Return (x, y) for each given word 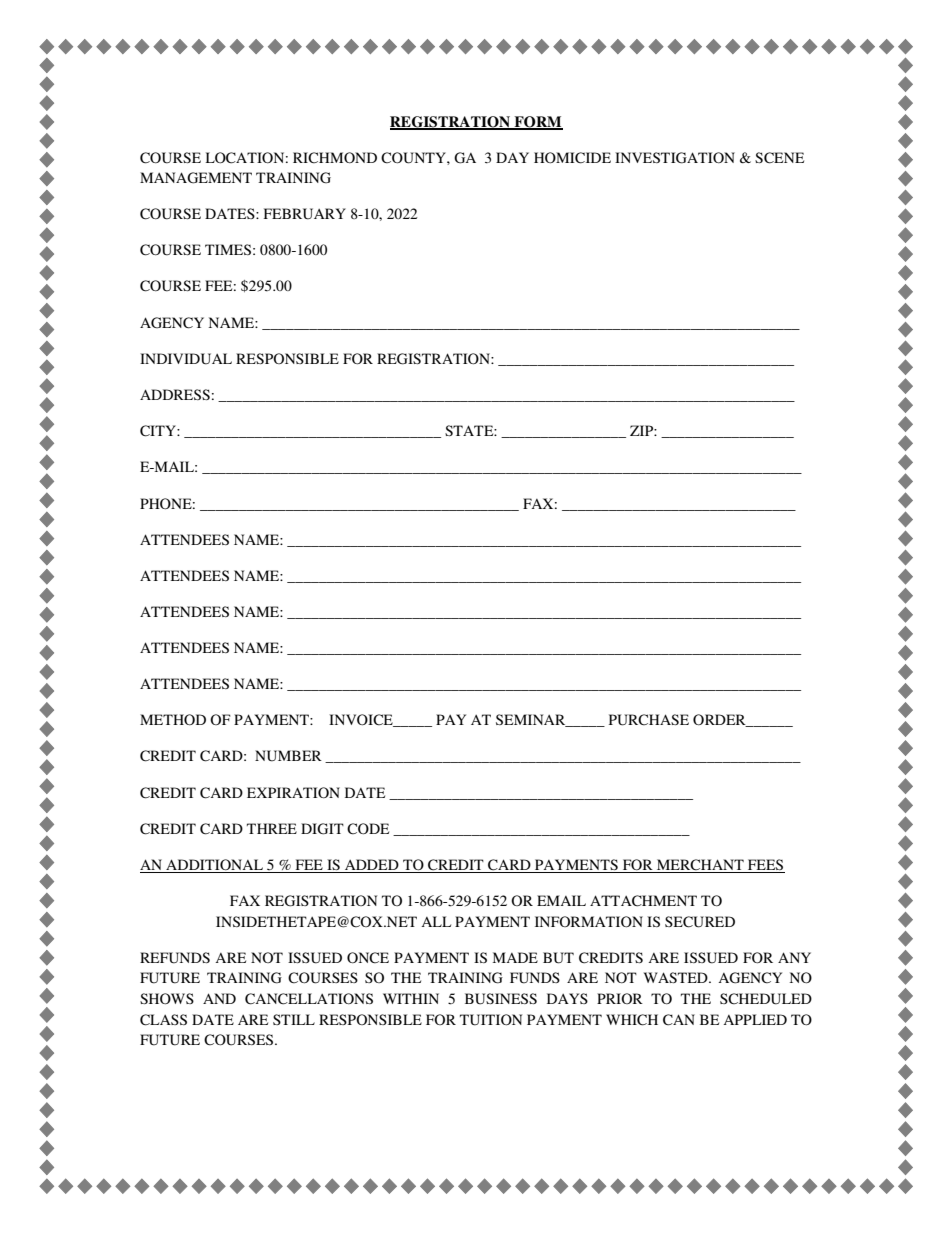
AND (219, 998)
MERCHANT (700, 866)
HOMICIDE (572, 158)
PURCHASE (649, 720)
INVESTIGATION (675, 158)
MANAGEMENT (196, 178)
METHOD (173, 720)
